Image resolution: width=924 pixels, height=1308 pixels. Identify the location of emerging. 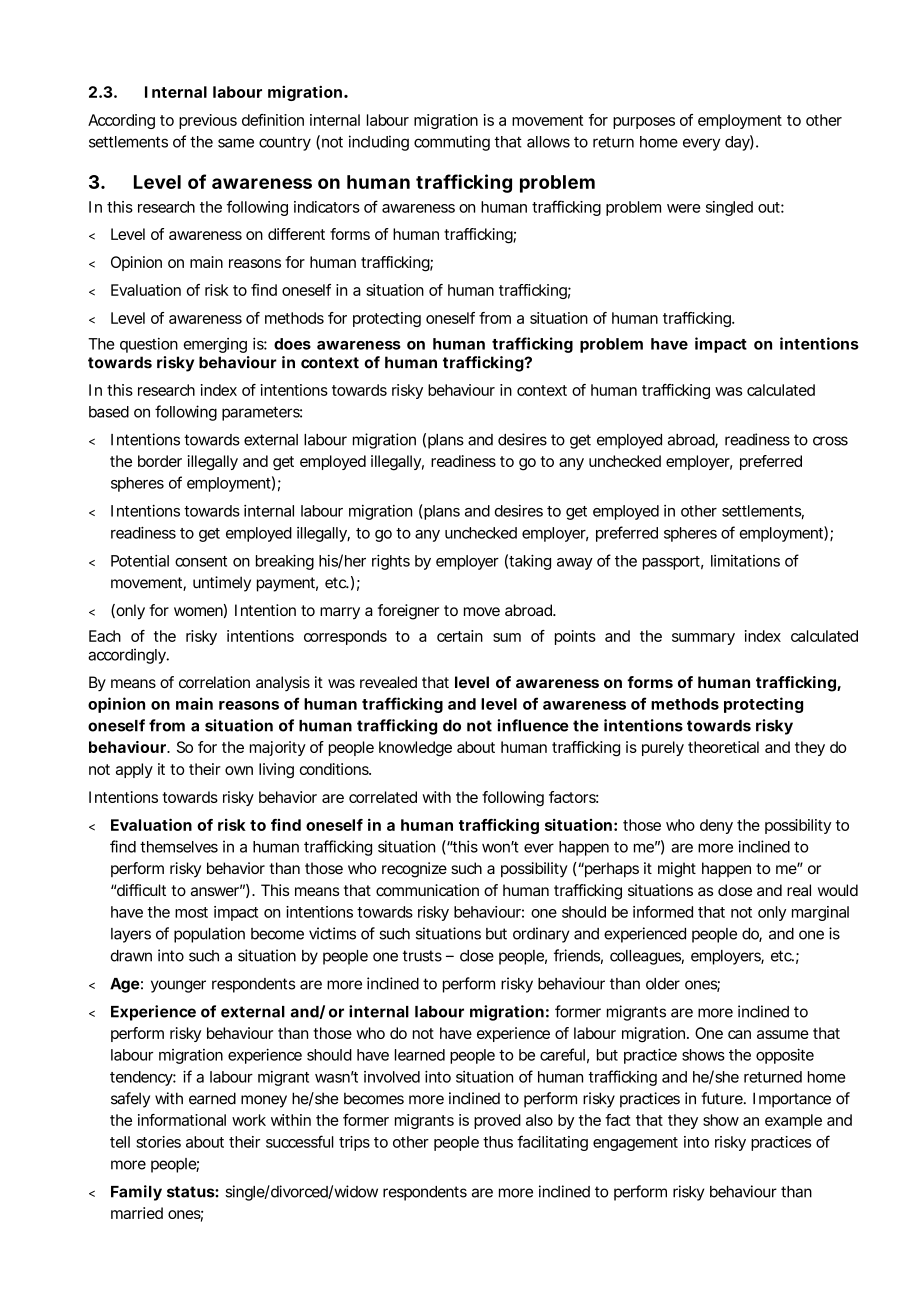
(215, 345).
